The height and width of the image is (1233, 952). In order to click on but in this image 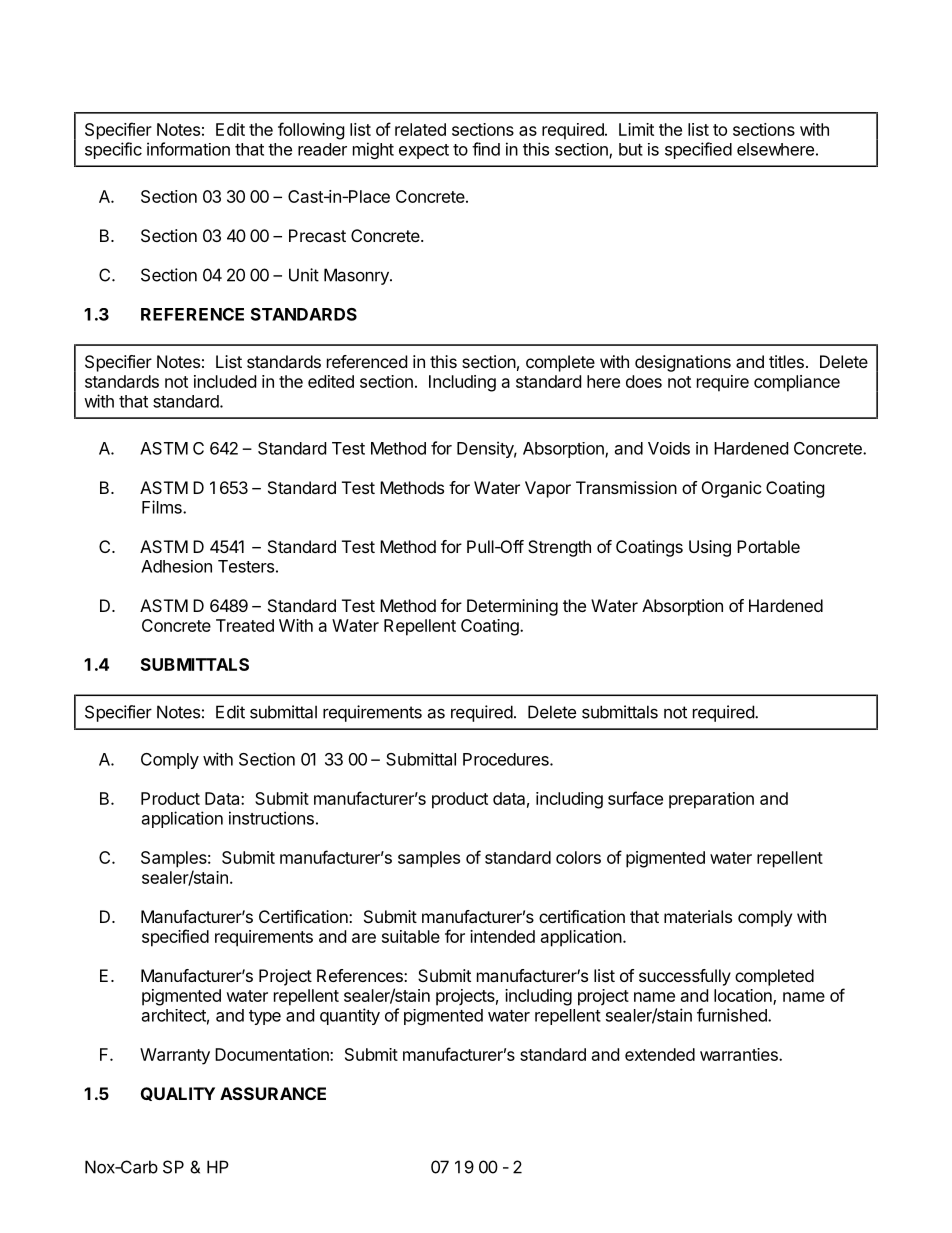, I will do `click(631, 149)`.
